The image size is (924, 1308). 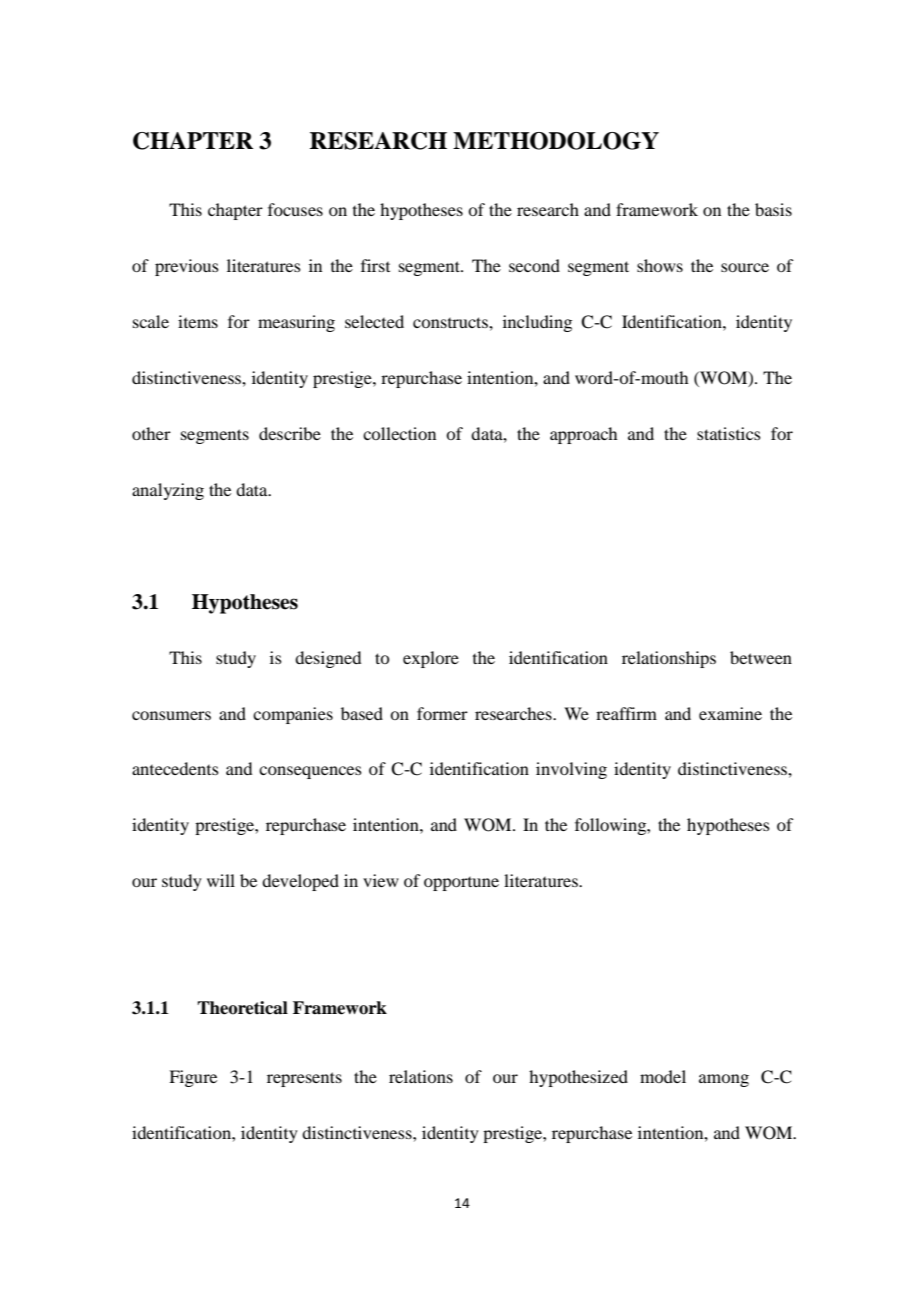 I want to click on Figure, so click(x=193, y=1078).
